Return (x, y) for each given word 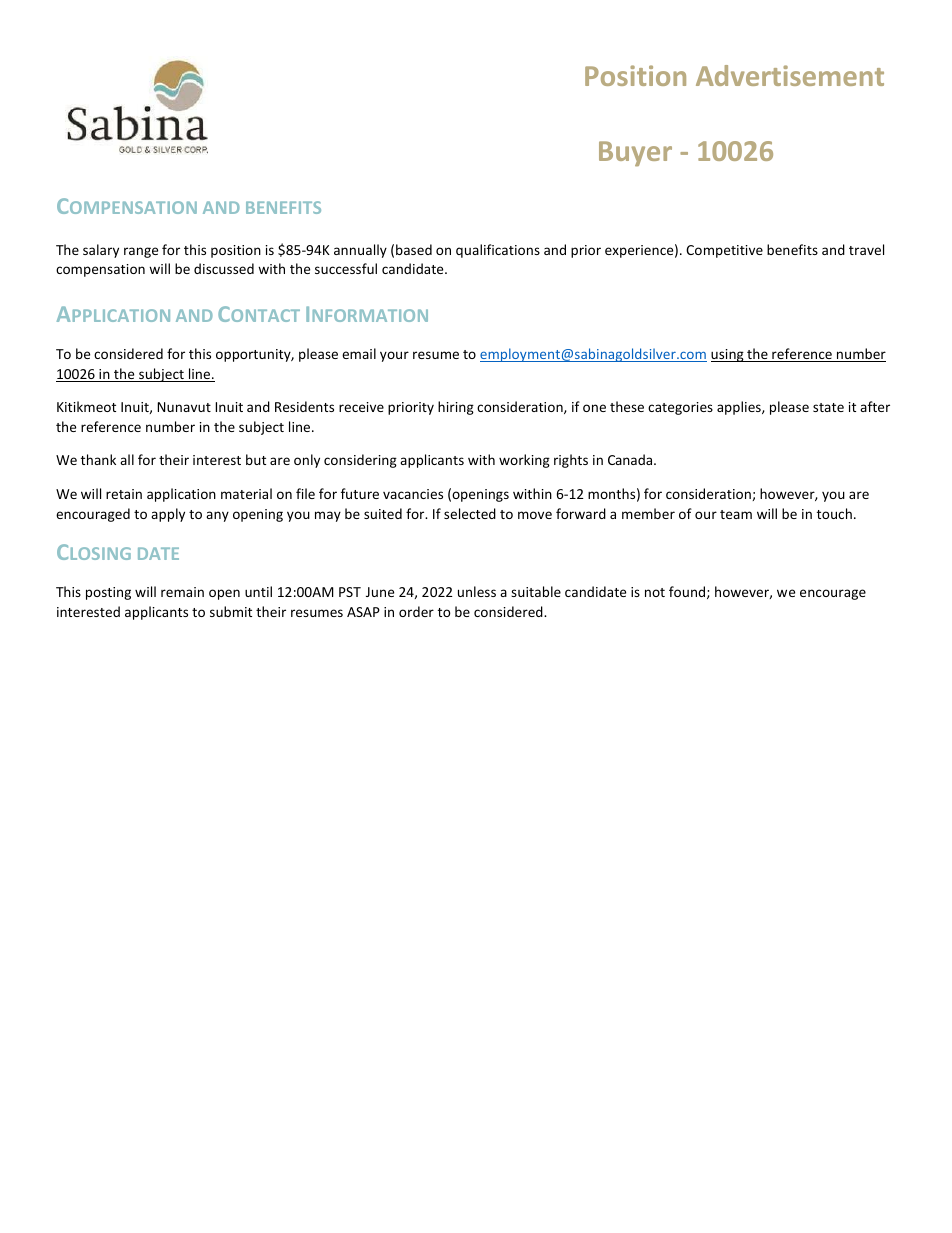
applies (740, 408)
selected (470, 513)
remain (182, 592)
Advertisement (790, 75)
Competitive (724, 251)
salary (101, 251)
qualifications (498, 251)
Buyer (635, 153)
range (141, 252)
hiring (456, 408)
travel (866, 249)
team (736, 514)
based (414, 249)
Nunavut (184, 407)
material (246, 493)
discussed (224, 268)
